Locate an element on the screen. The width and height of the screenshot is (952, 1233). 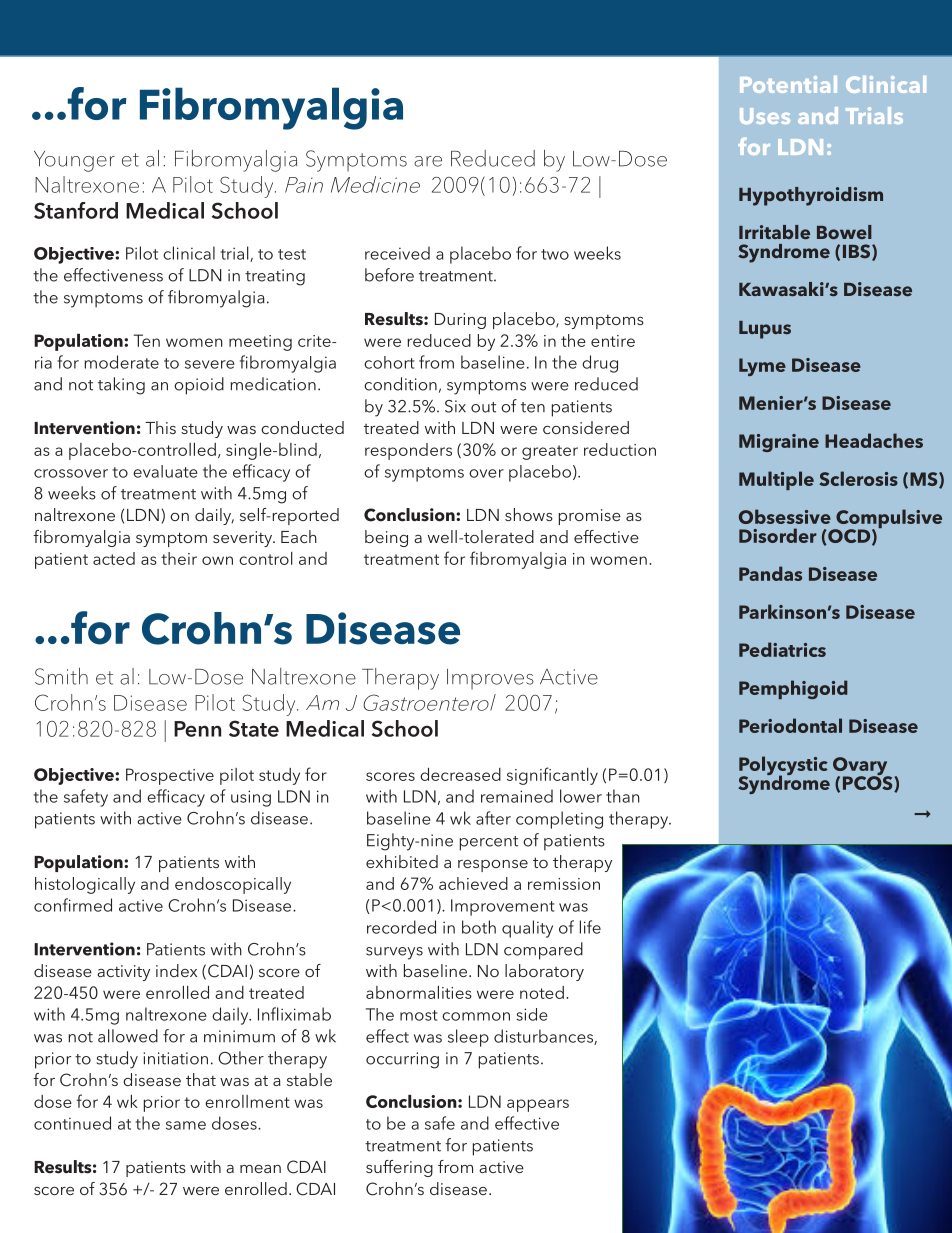
disturbances is located at coordinates (544, 1037).
